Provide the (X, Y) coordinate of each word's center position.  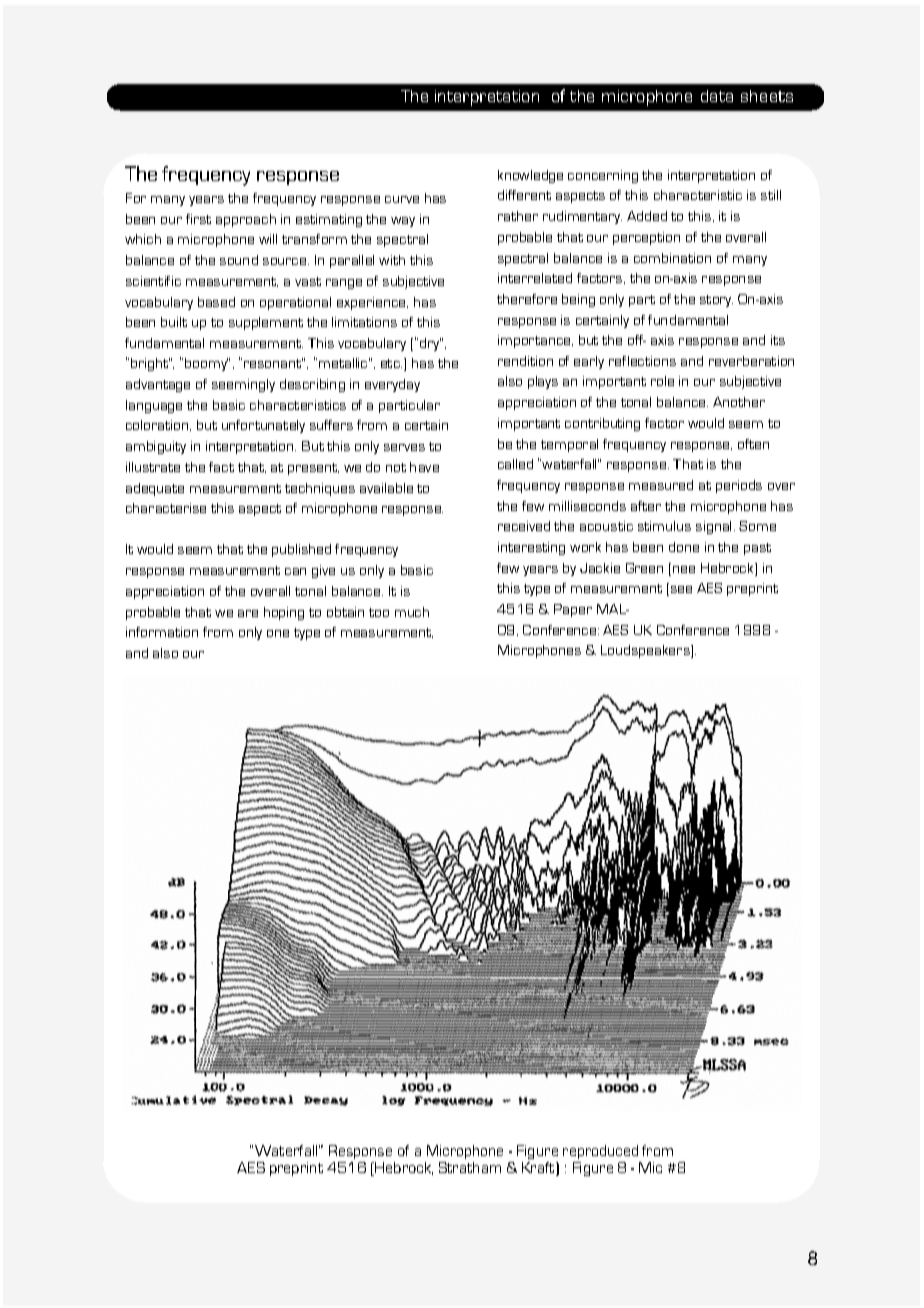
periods (739, 486)
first (198, 219)
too (379, 612)
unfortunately (263, 426)
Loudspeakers (646, 651)
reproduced (600, 1152)
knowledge (530, 176)
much (412, 612)
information (162, 632)
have (424, 467)
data (717, 96)
